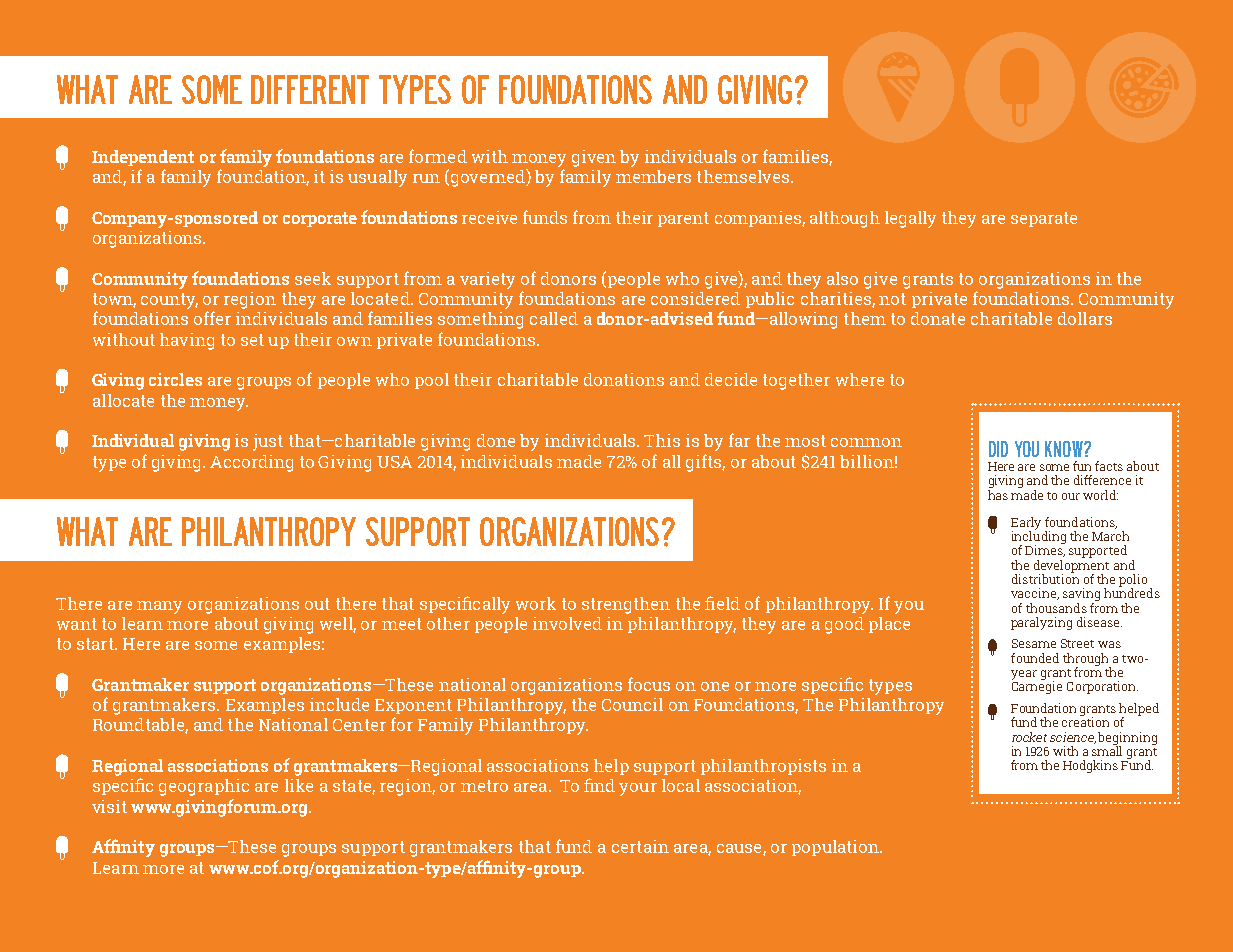 This screenshot has width=1233, height=952. Describe the element at coordinates (169, 301) in the screenshot. I see `county` at that location.
